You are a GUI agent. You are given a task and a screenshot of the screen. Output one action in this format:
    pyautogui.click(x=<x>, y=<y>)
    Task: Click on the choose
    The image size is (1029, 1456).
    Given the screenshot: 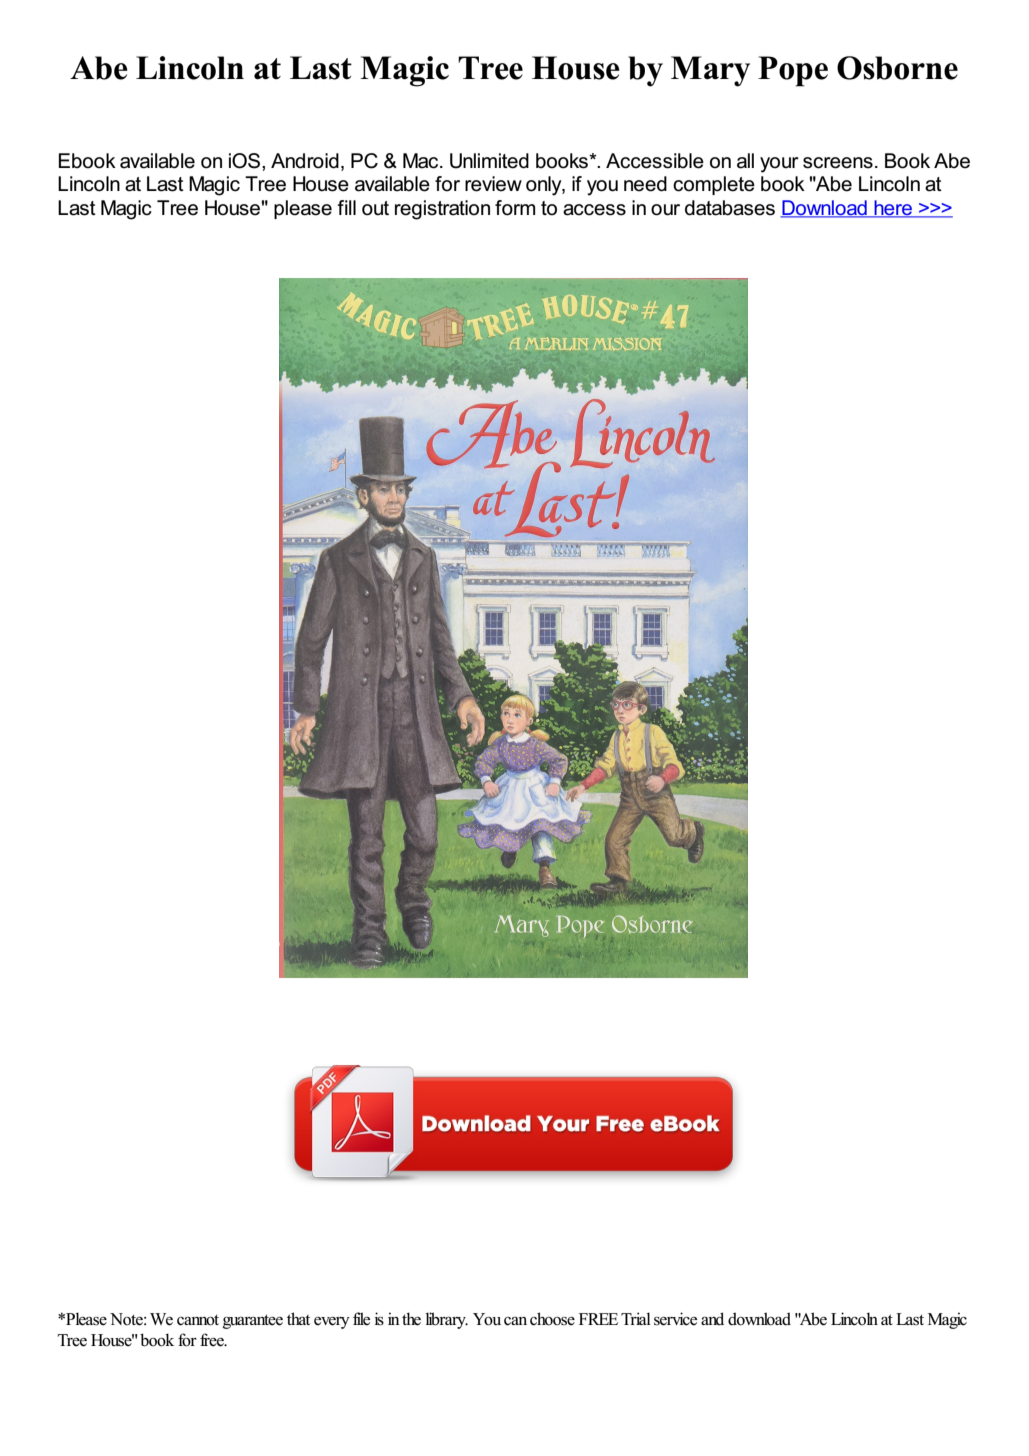 What is the action you would take?
    pyautogui.click(x=552, y=1319)
